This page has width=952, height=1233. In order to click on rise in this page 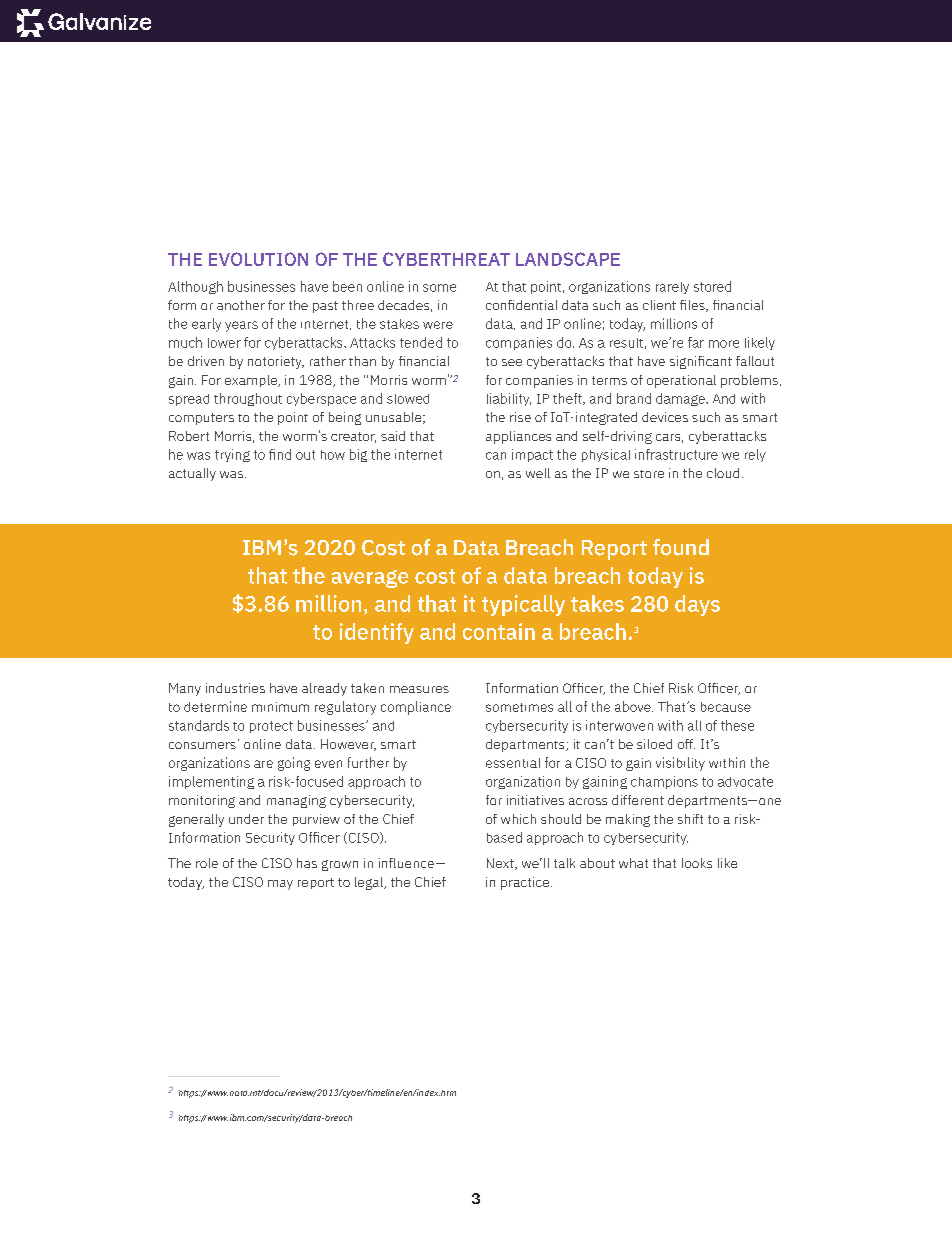, I will do `click(520, 417)`.
